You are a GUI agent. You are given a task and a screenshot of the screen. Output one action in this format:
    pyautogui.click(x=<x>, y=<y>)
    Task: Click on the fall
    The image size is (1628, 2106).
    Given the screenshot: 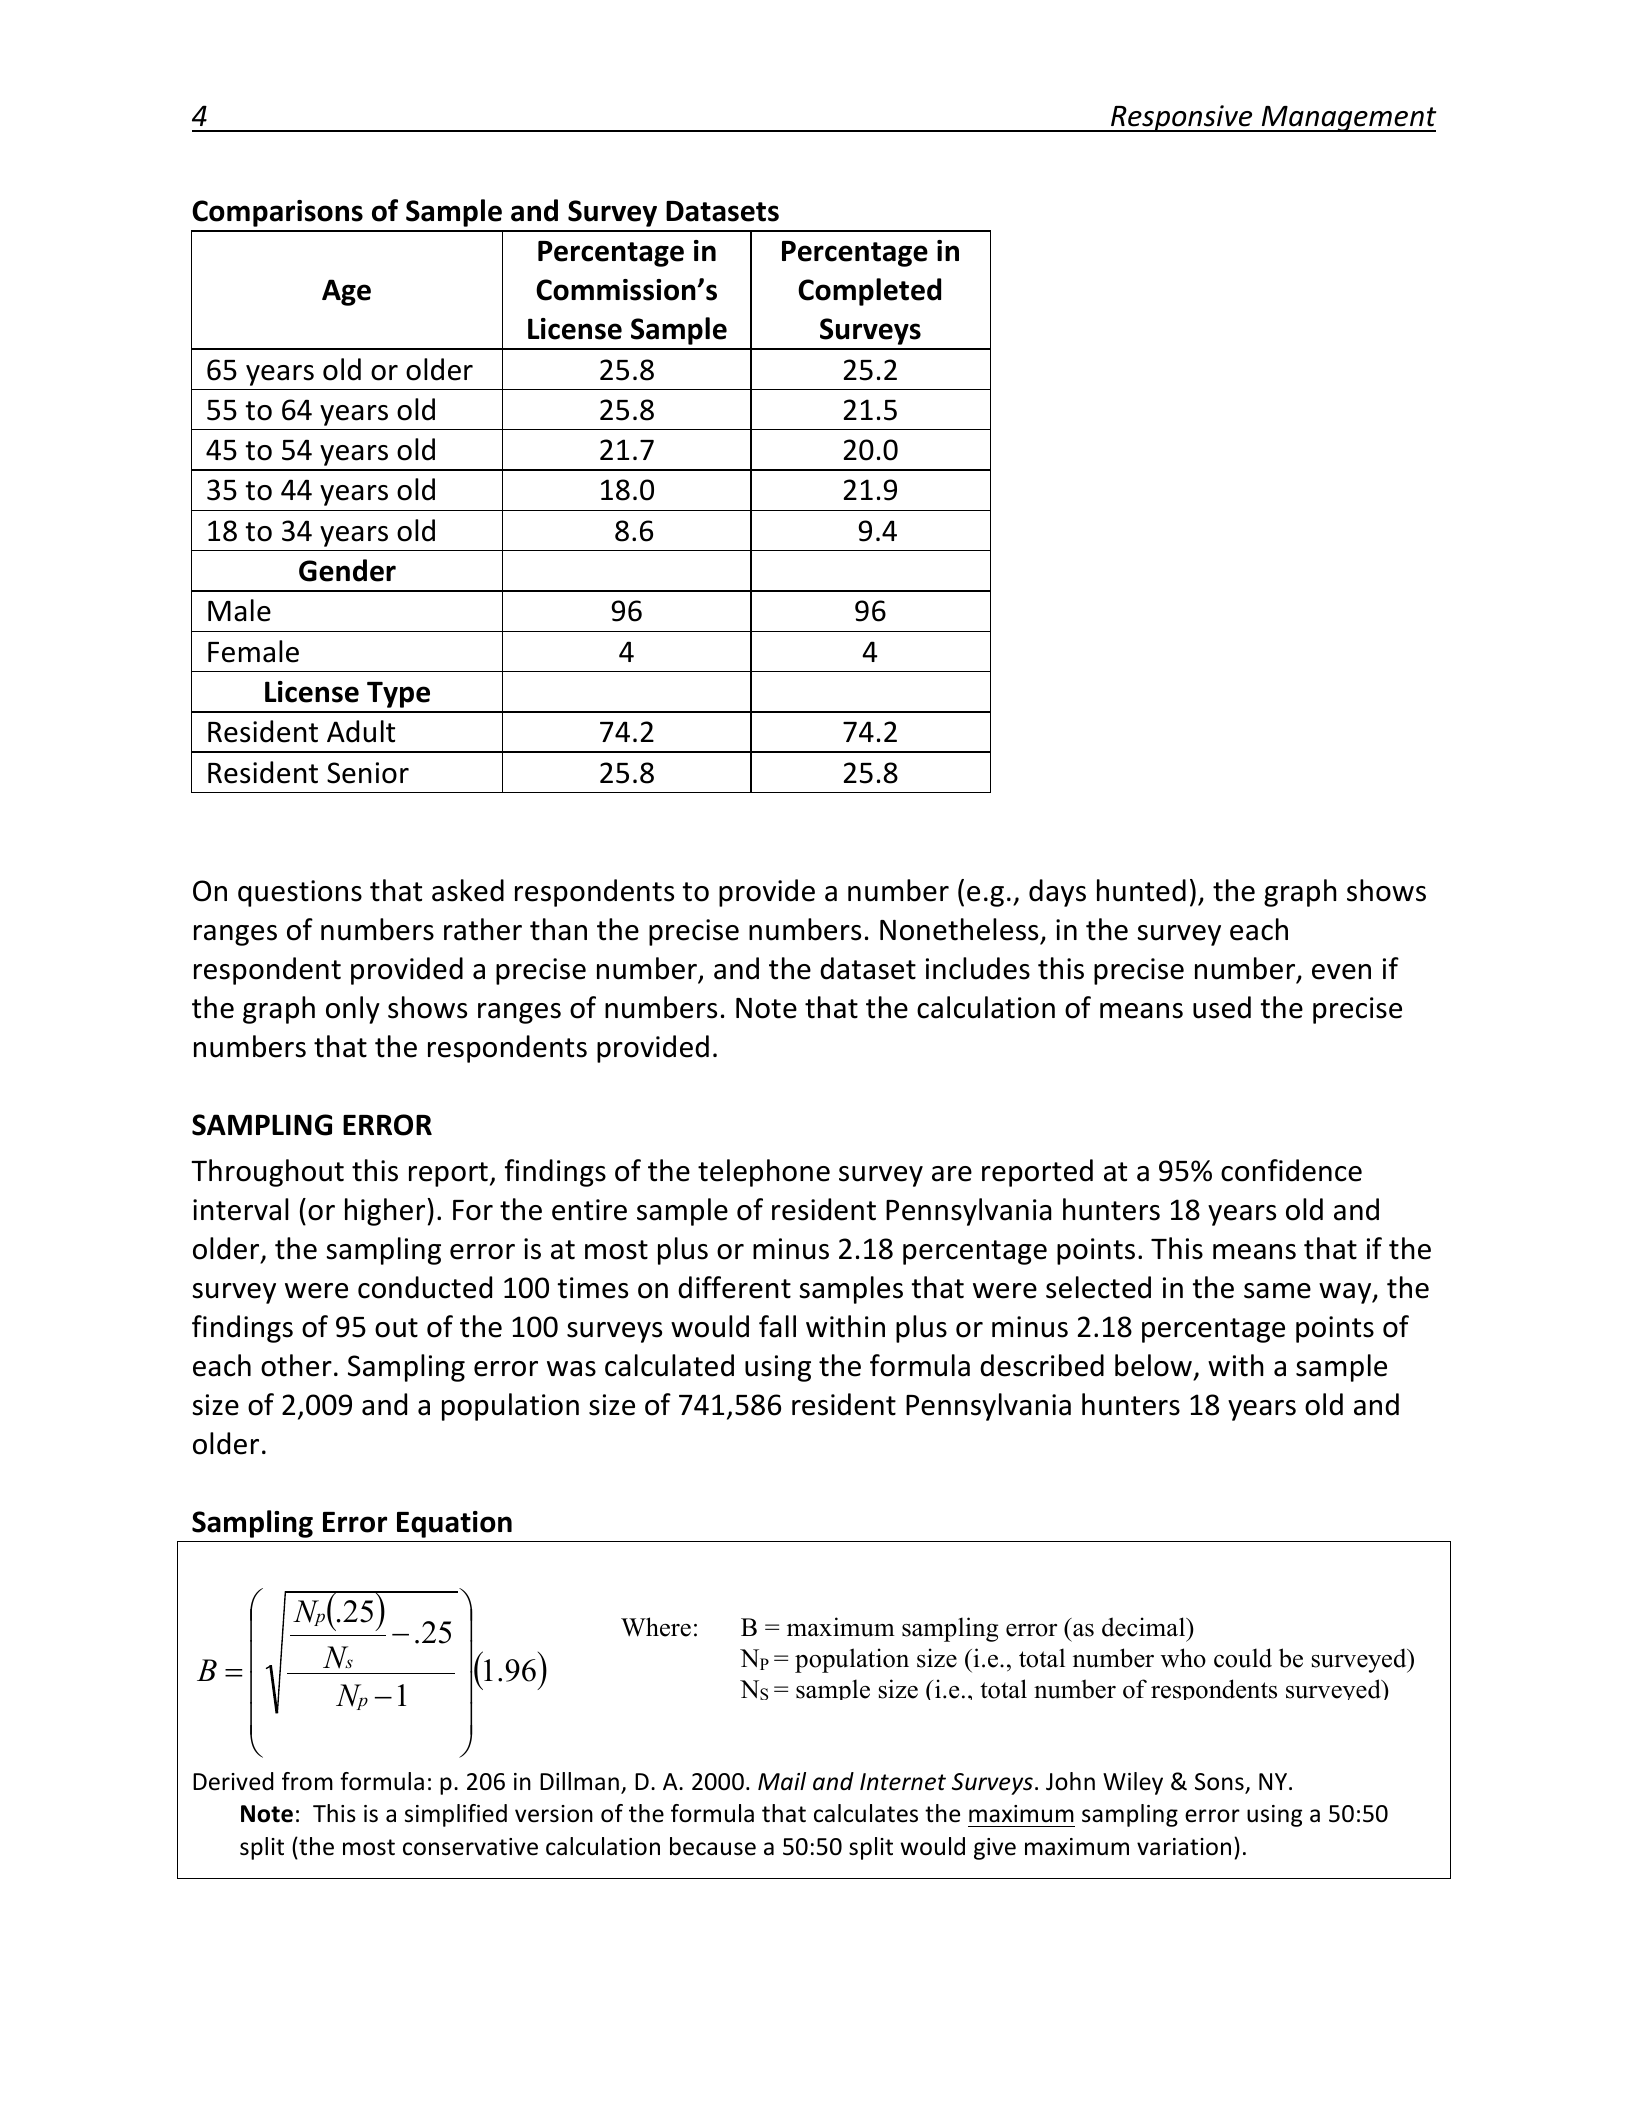 What is the action you would take?
    pyautogui.click(x=777, y=1326)
